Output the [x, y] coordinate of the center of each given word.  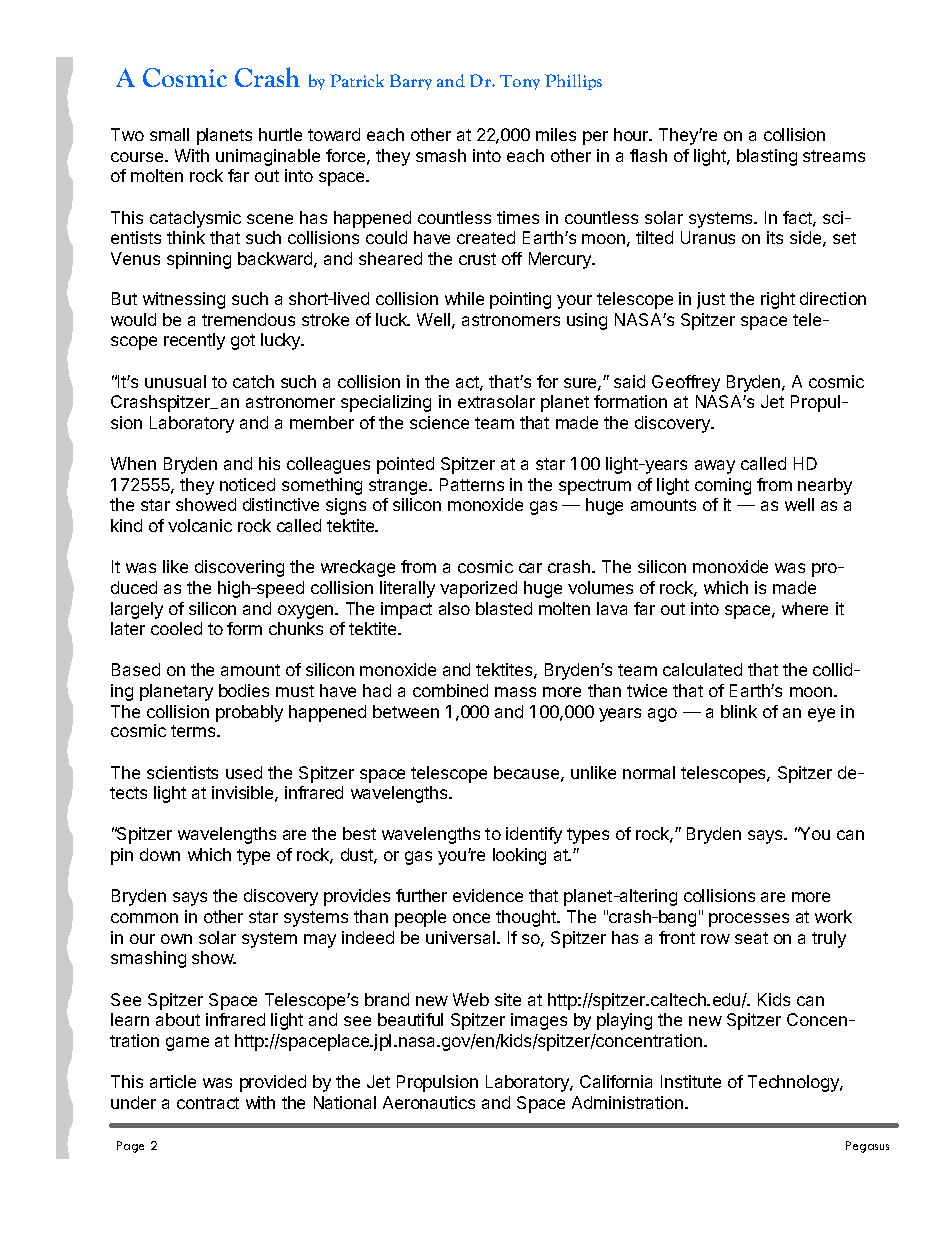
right [778, 300]
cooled [176, 628]
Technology [794, 1083]
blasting [767, 157]
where [805, 608]
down [160, 854]
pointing [520, 300]
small [169, 134]
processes [749, 920]
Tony [520, 82]
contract [208, 1103]
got [243, 342]
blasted [504, 608]
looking [519, 856]
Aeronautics [429, 1102]
